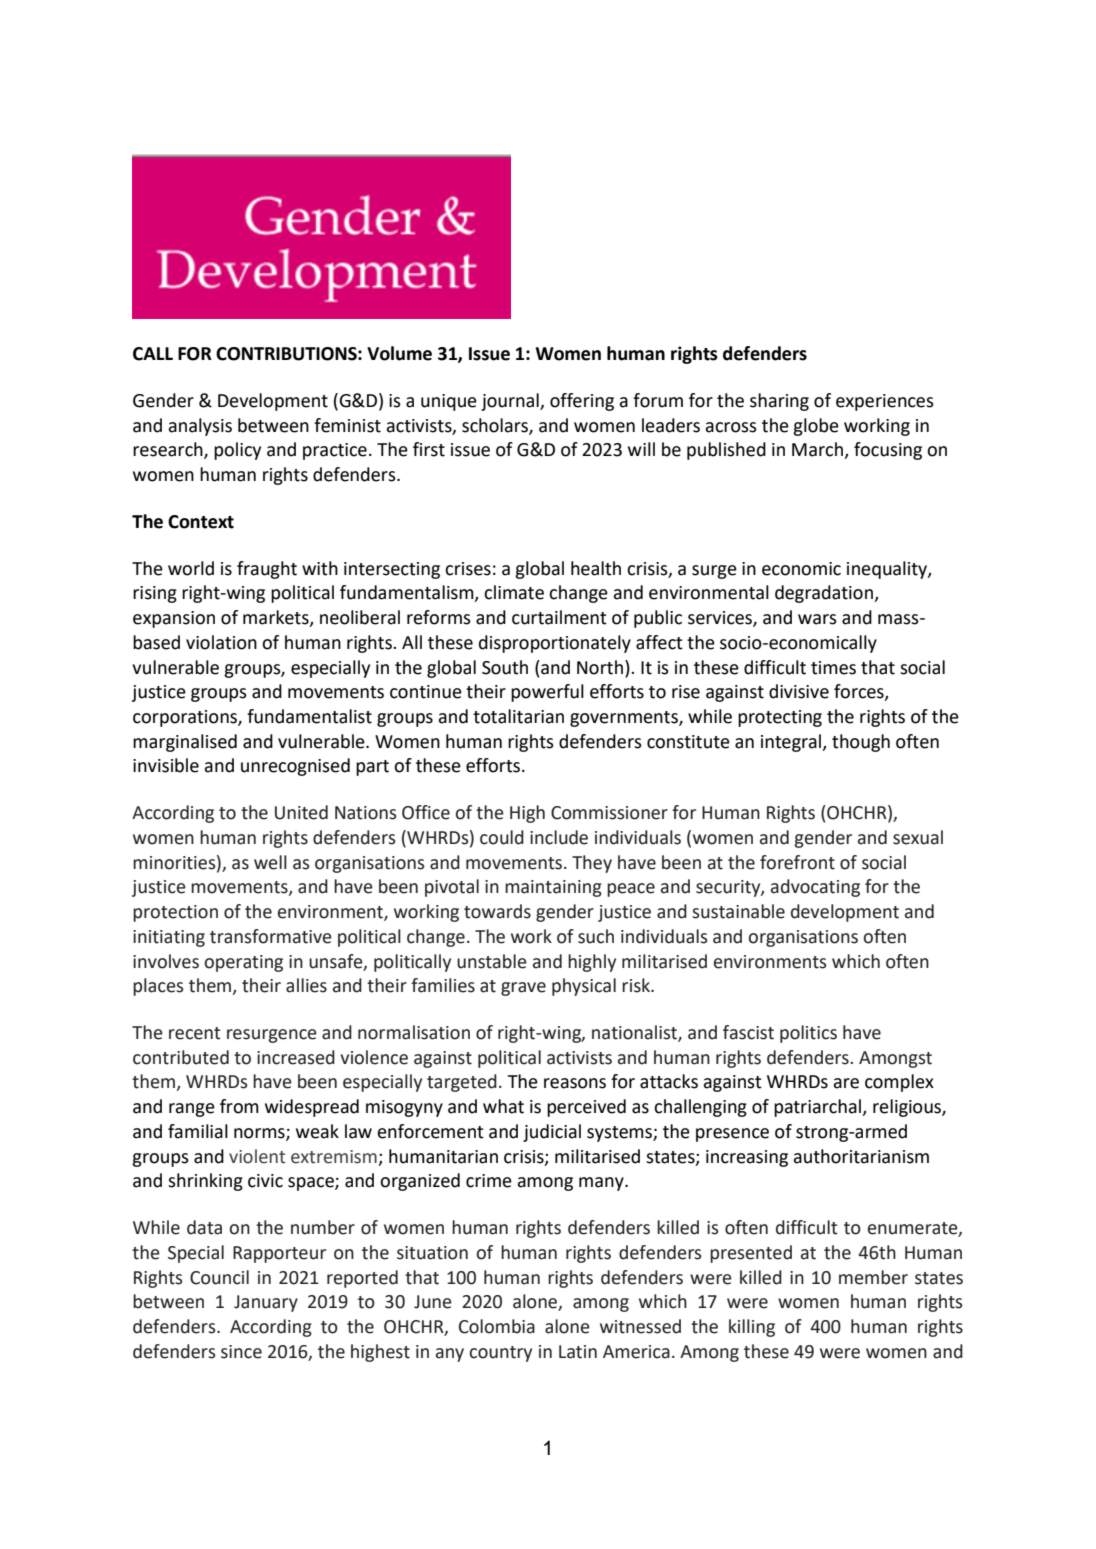 Image resolution: width=1096 pixels, height=1549 pixels. What do you see at coordinates (200, 427) in the screenshot?
I see `analysis` at bounding box center [200, 427].
